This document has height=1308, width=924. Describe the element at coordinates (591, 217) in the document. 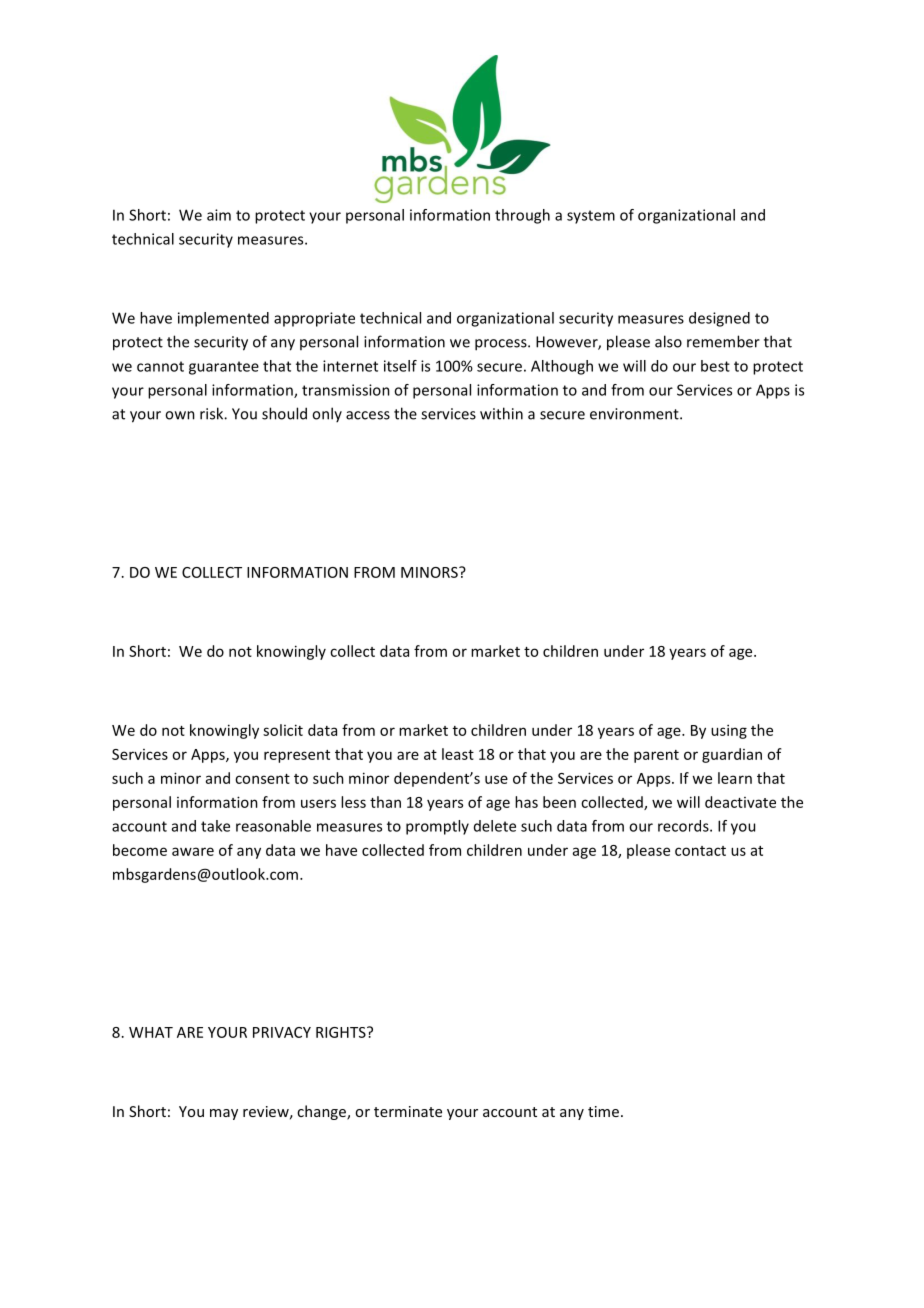

I see `system` at that location.
